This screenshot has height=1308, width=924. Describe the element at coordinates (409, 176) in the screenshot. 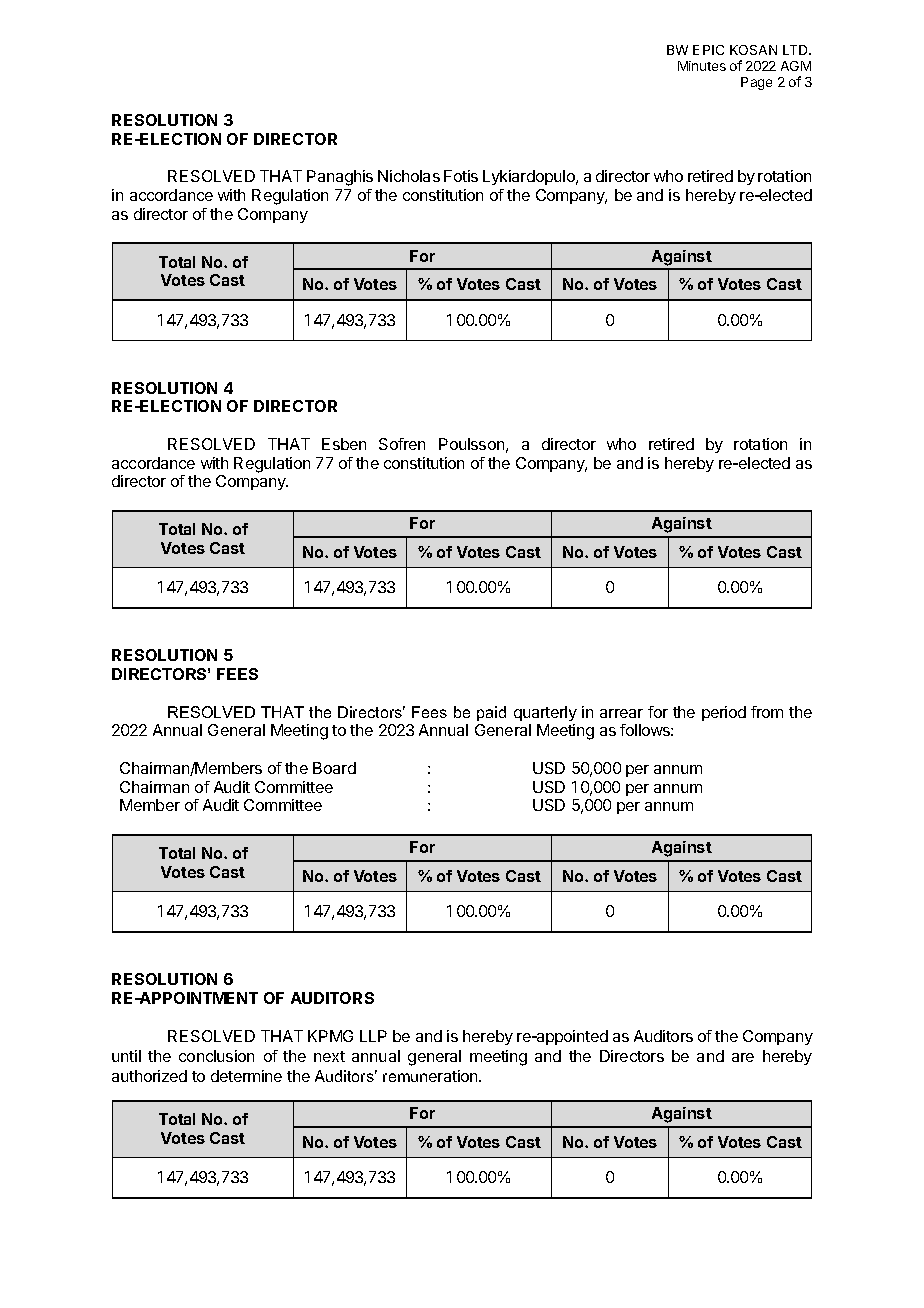

I see `Nicholas` at that location.
